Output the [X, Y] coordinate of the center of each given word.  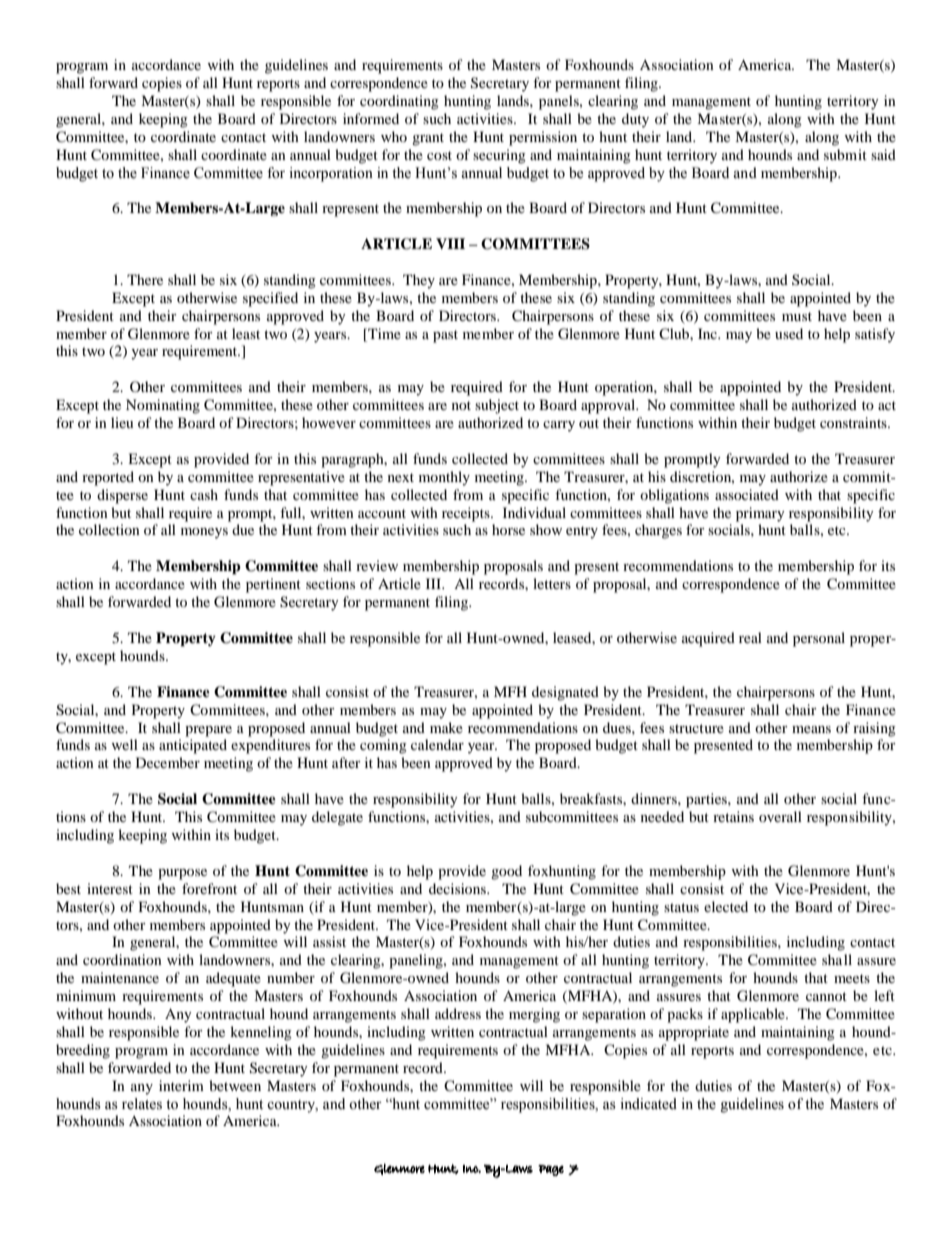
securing [499, 156]
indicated [648, 1104]
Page [551, 1170]
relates [142, 1104]
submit [845, 154]
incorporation [331, 174]
